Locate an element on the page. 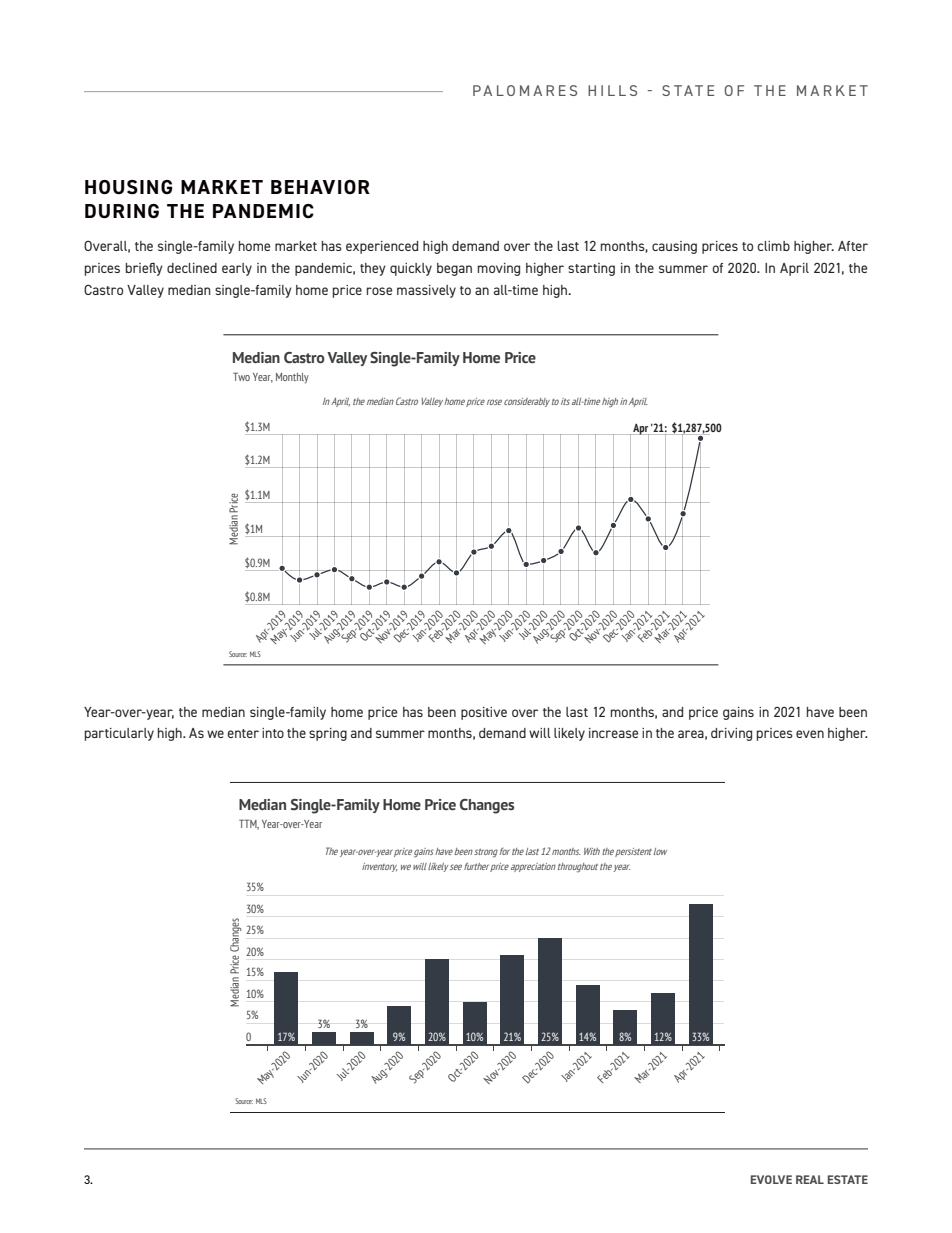 Image resolution: width=952 pixels, height=1233 pixels. driving is located at coordinates (731, 734).
